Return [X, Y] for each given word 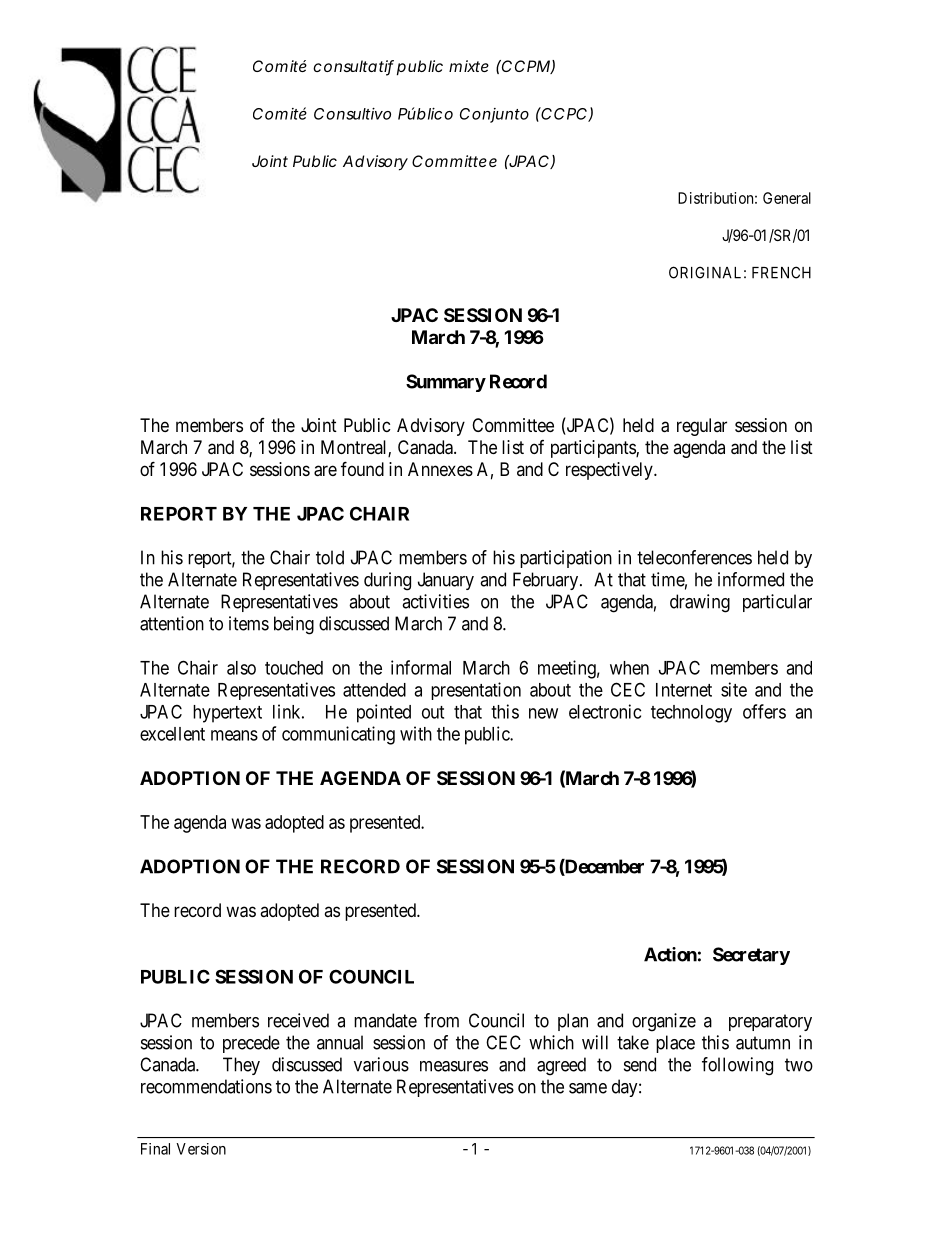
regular [702, 427]
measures [454, 1066]
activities [435, 601]
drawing [700, 603]
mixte [469, 66]
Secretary [751, 956]
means [234, 735]
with [416, 733]
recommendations [206, 1086]
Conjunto [494, 115]
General [787, 198]
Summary [446, 383]
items [249, 623]
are [325, 471]
